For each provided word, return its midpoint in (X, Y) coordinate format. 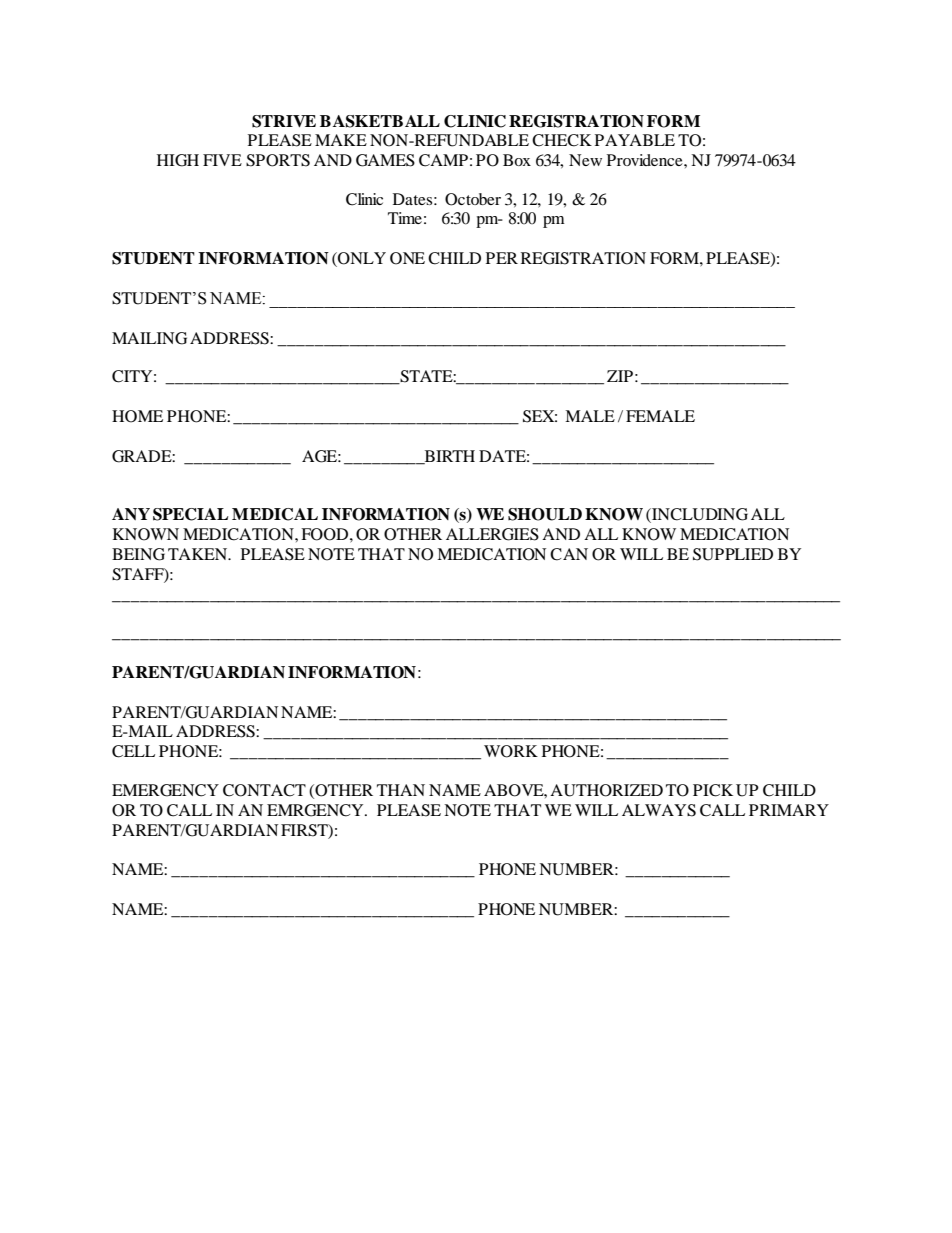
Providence (646, 160)
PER (502, 258)
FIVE (222, 160)
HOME (137, 416)
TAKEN (199, 554)
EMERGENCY (165, 790)
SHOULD (545, 514)
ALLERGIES (492, 534)
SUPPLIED (733, 554)
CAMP (443, 160)
